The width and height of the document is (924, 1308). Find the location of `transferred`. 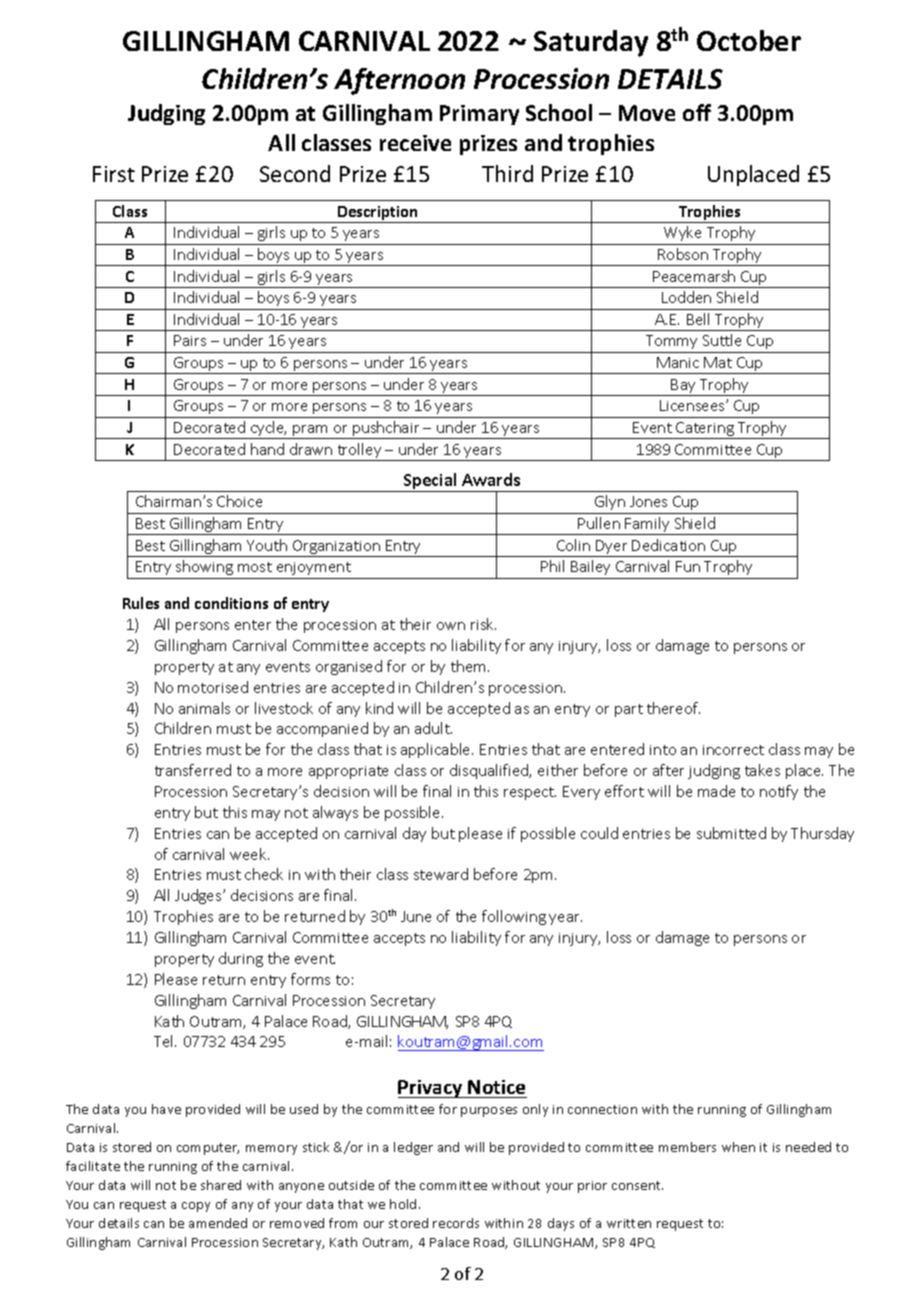

transferred is located at coordinates (193, 770).
